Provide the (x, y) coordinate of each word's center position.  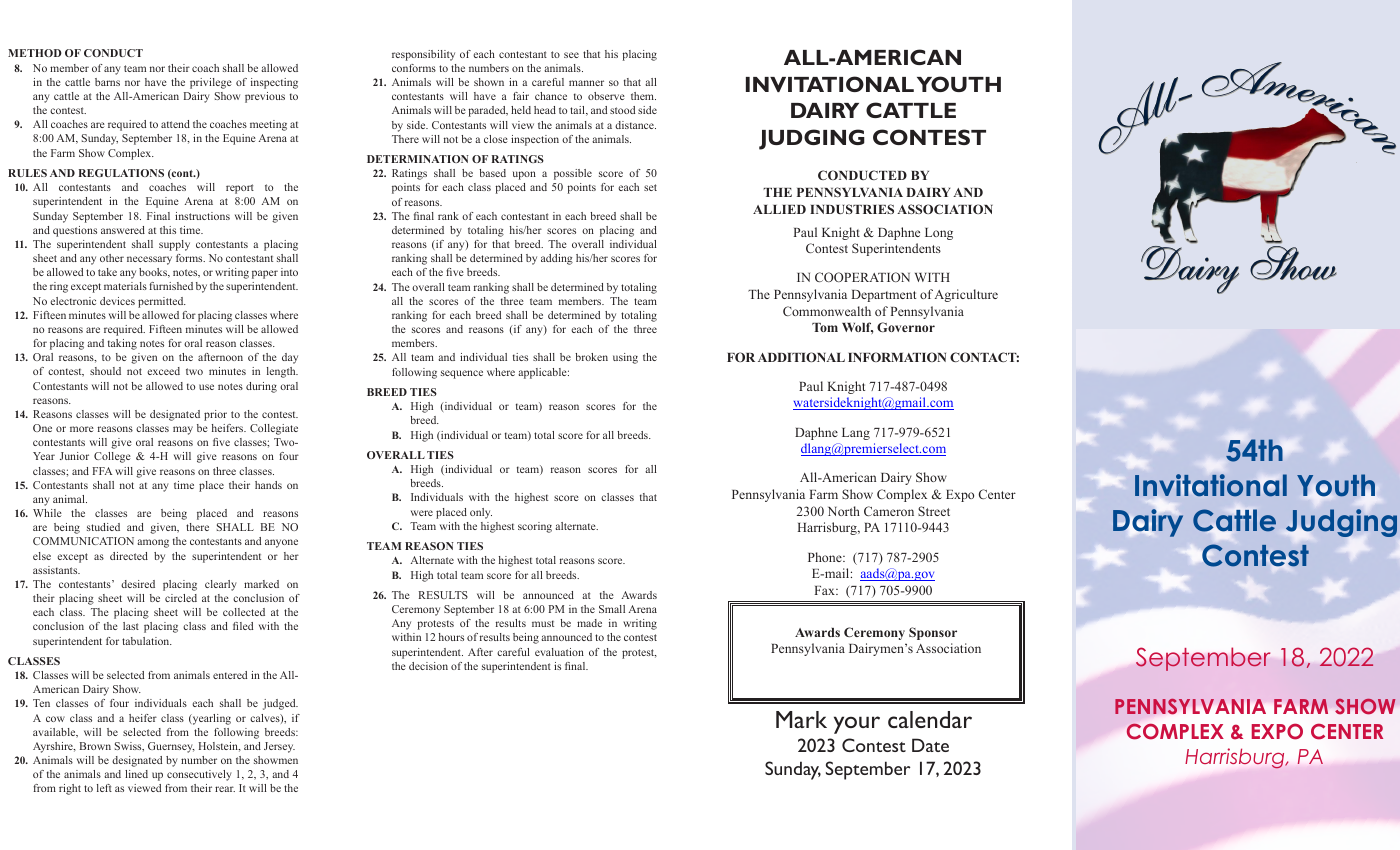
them (643, 96)
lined (136, 774)
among (153, 543)
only (481, 513)
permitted (162, 302)
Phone (826, 557)
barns (107, 82)
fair (521, 96)
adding (557, 259)
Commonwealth (827, 311)
